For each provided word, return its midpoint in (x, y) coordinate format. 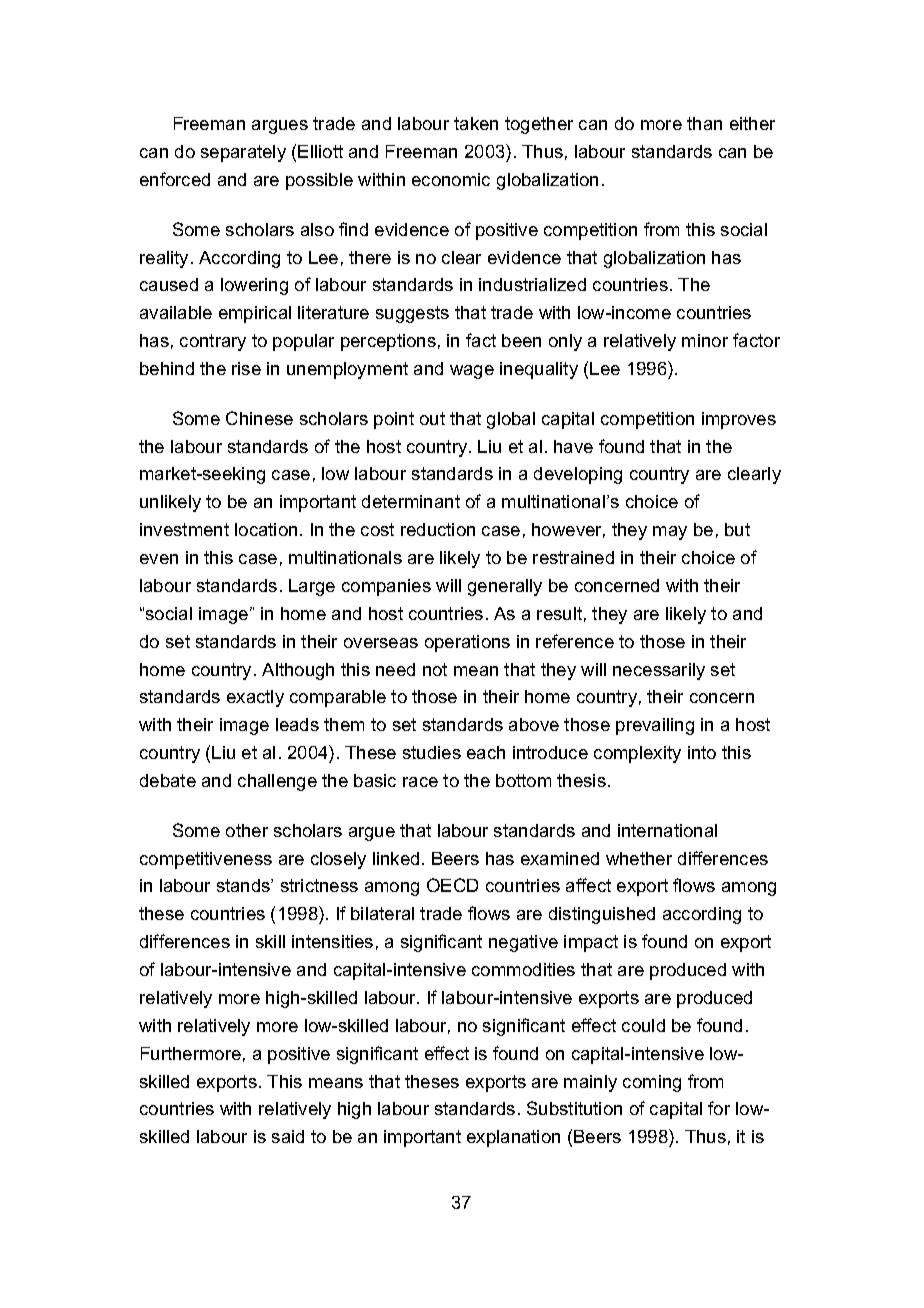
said (288, 1136)
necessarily (659, 671)
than (704, 123)
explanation (513, 1138)
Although (298, 671)
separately (243, 153)
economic (451, 179)
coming (652, 1083)
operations (467, 643)
